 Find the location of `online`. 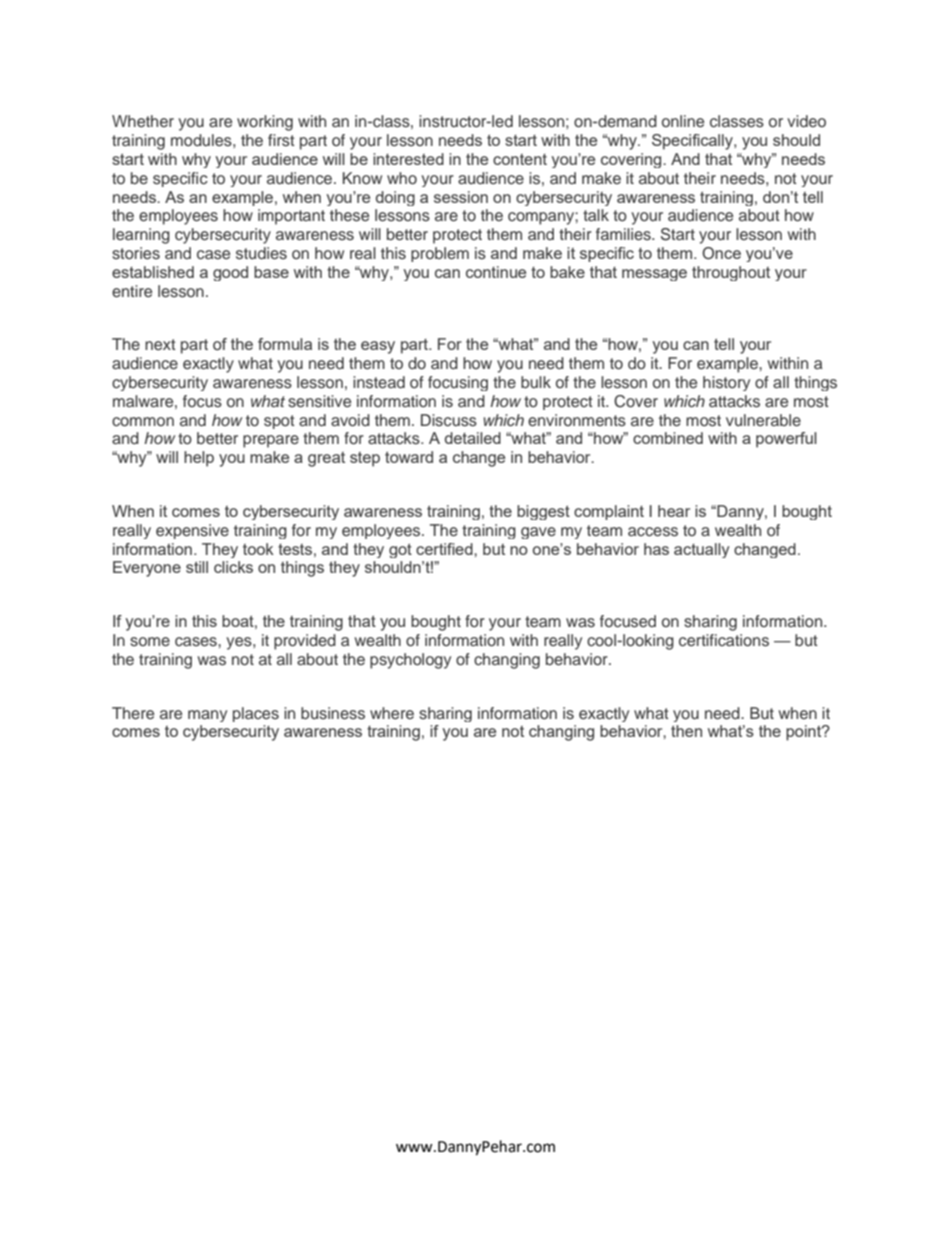

online is located at coordinates (683, 121).
